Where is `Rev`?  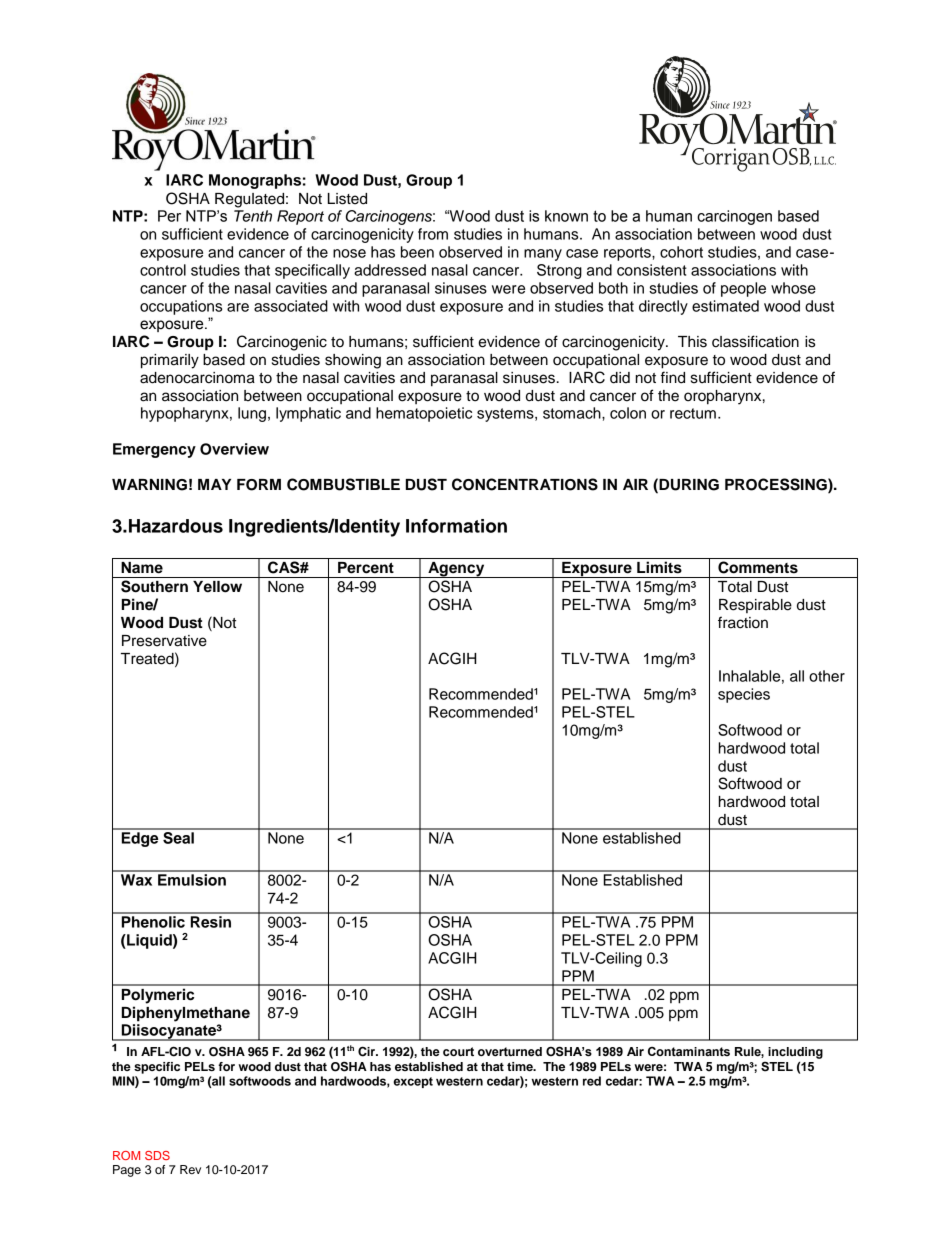
Rev is located at coordinates (190, 1169).
